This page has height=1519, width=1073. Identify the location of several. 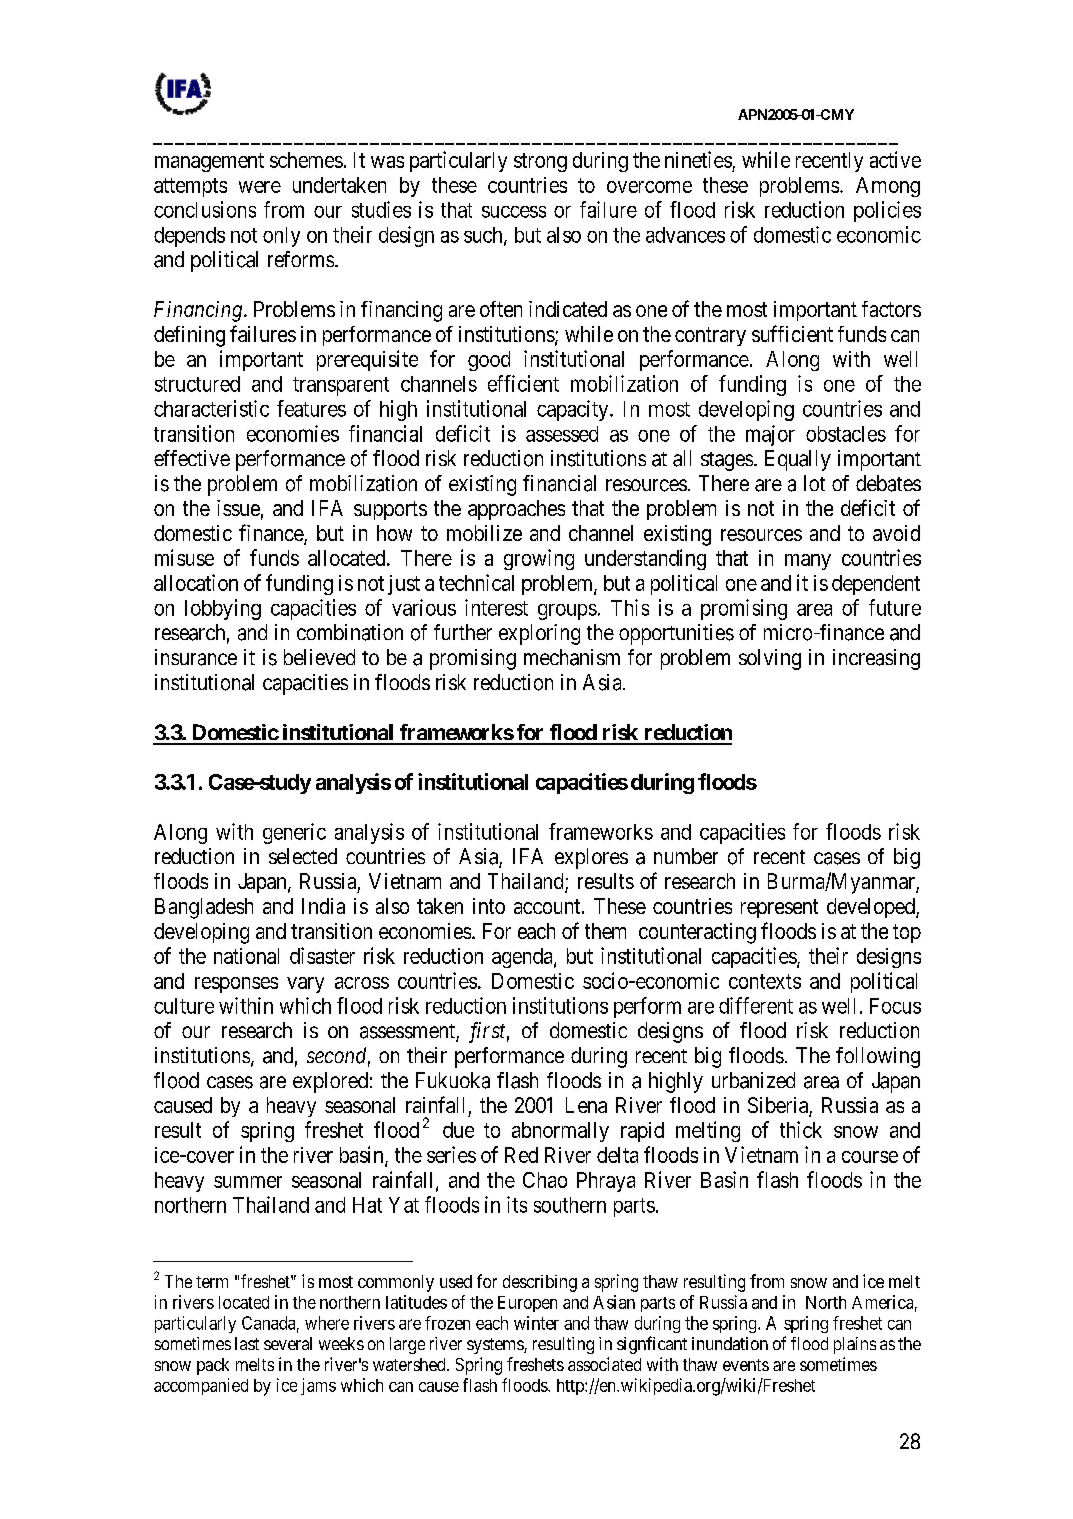
(288, 1343).
